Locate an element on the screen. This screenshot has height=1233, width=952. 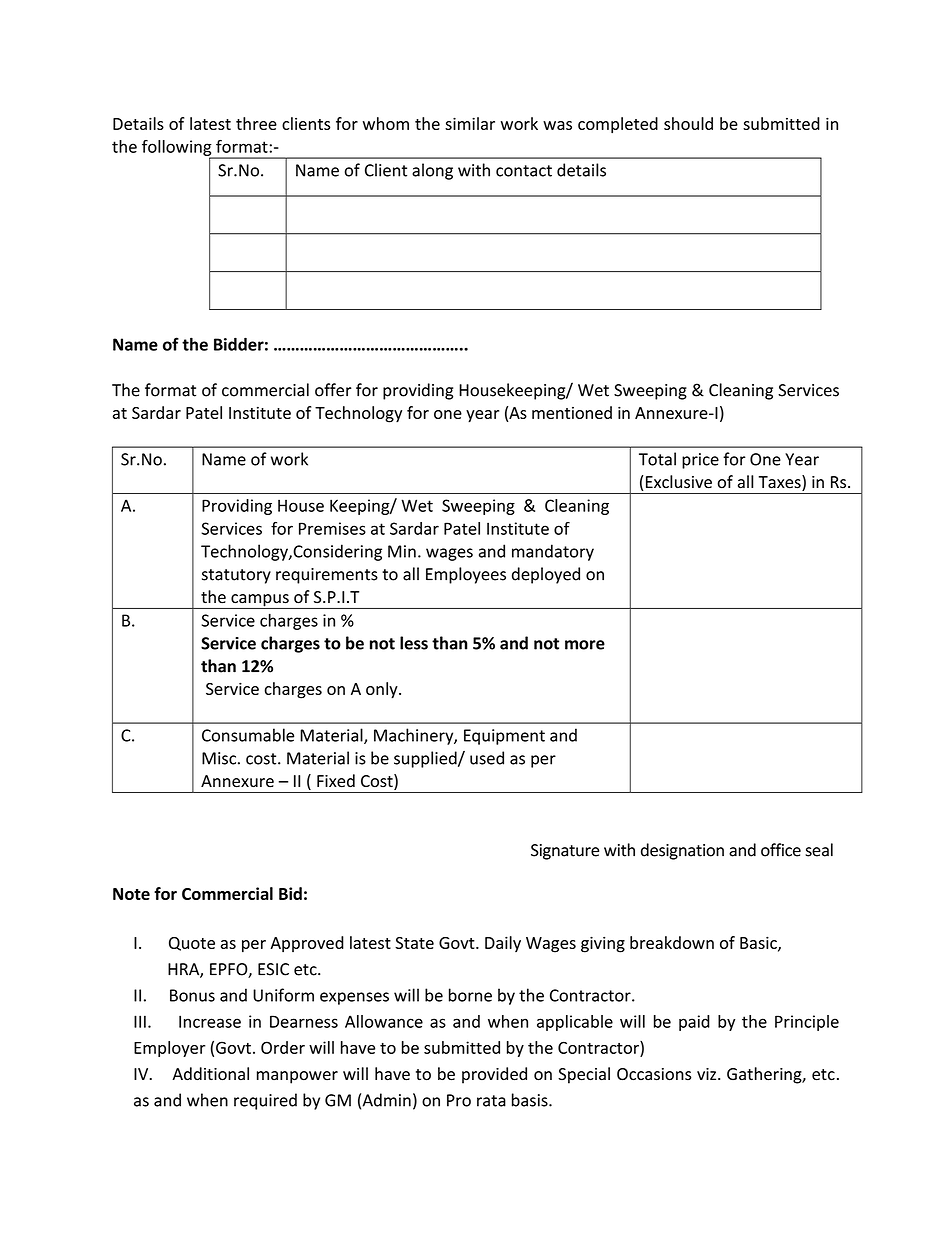
similar is located at coordinates (470, 123).
